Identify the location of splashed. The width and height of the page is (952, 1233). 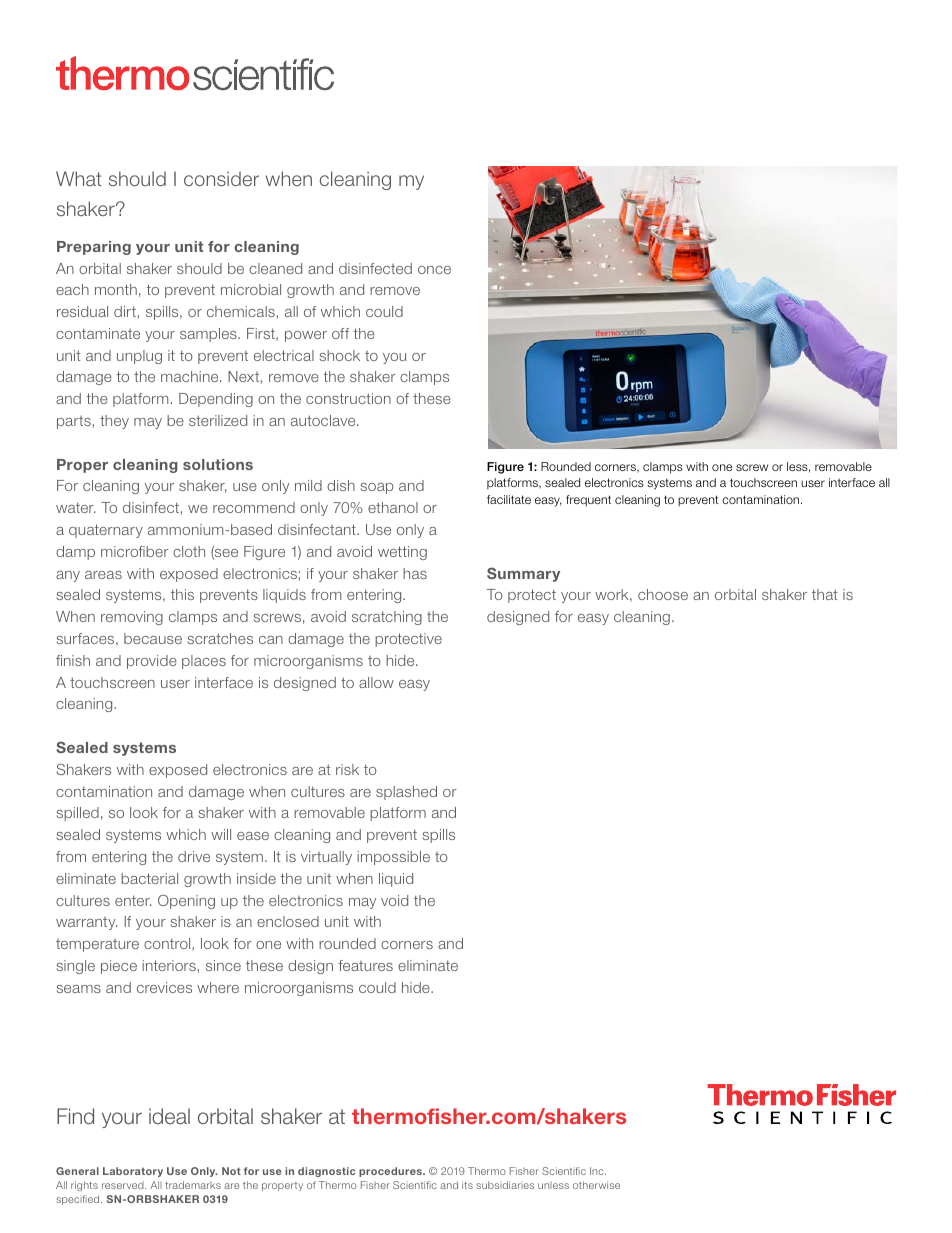
(406, 793).
